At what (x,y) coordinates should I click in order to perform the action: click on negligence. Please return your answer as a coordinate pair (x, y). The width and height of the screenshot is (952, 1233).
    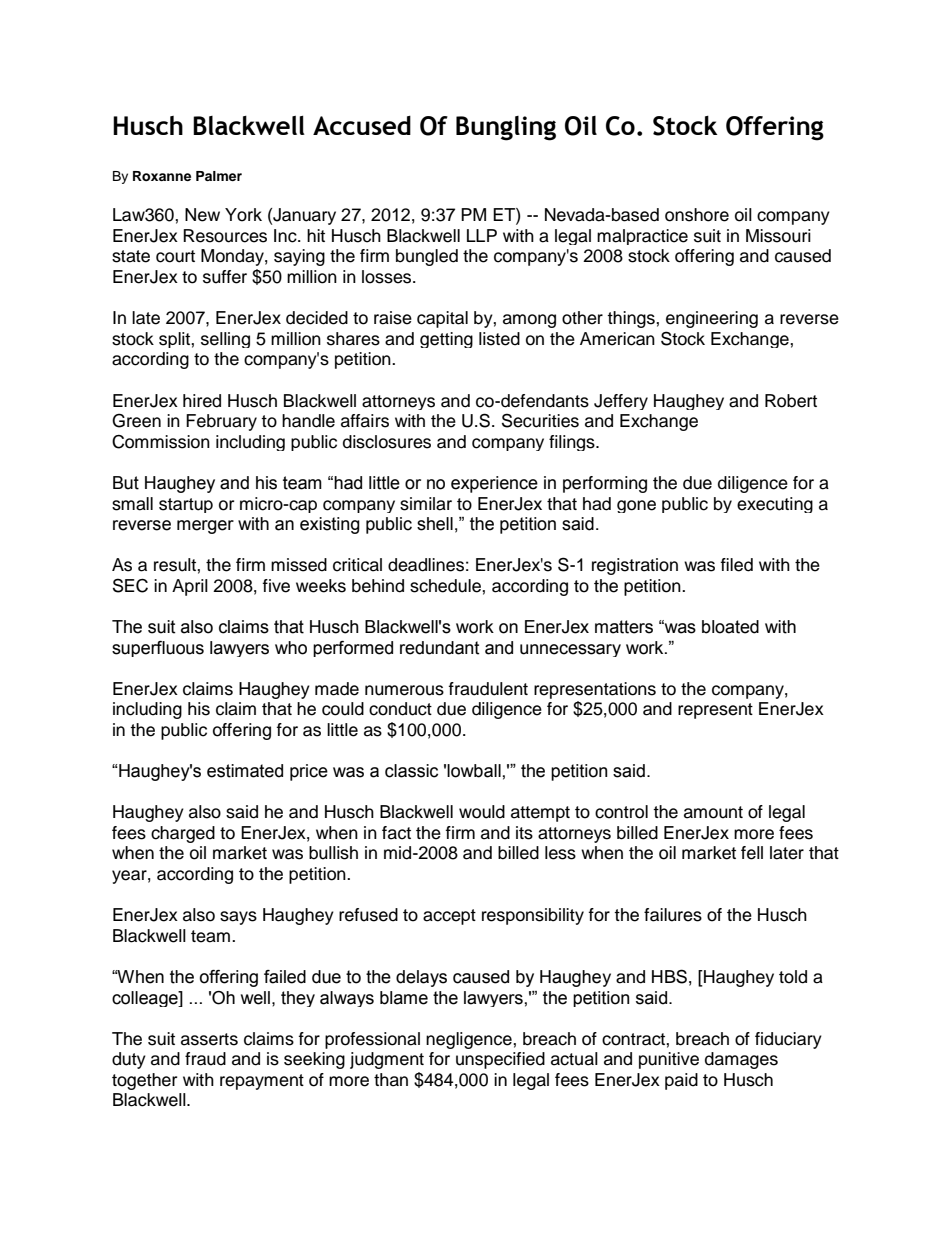
    Looking at the image, I should click on (470, 1040).
